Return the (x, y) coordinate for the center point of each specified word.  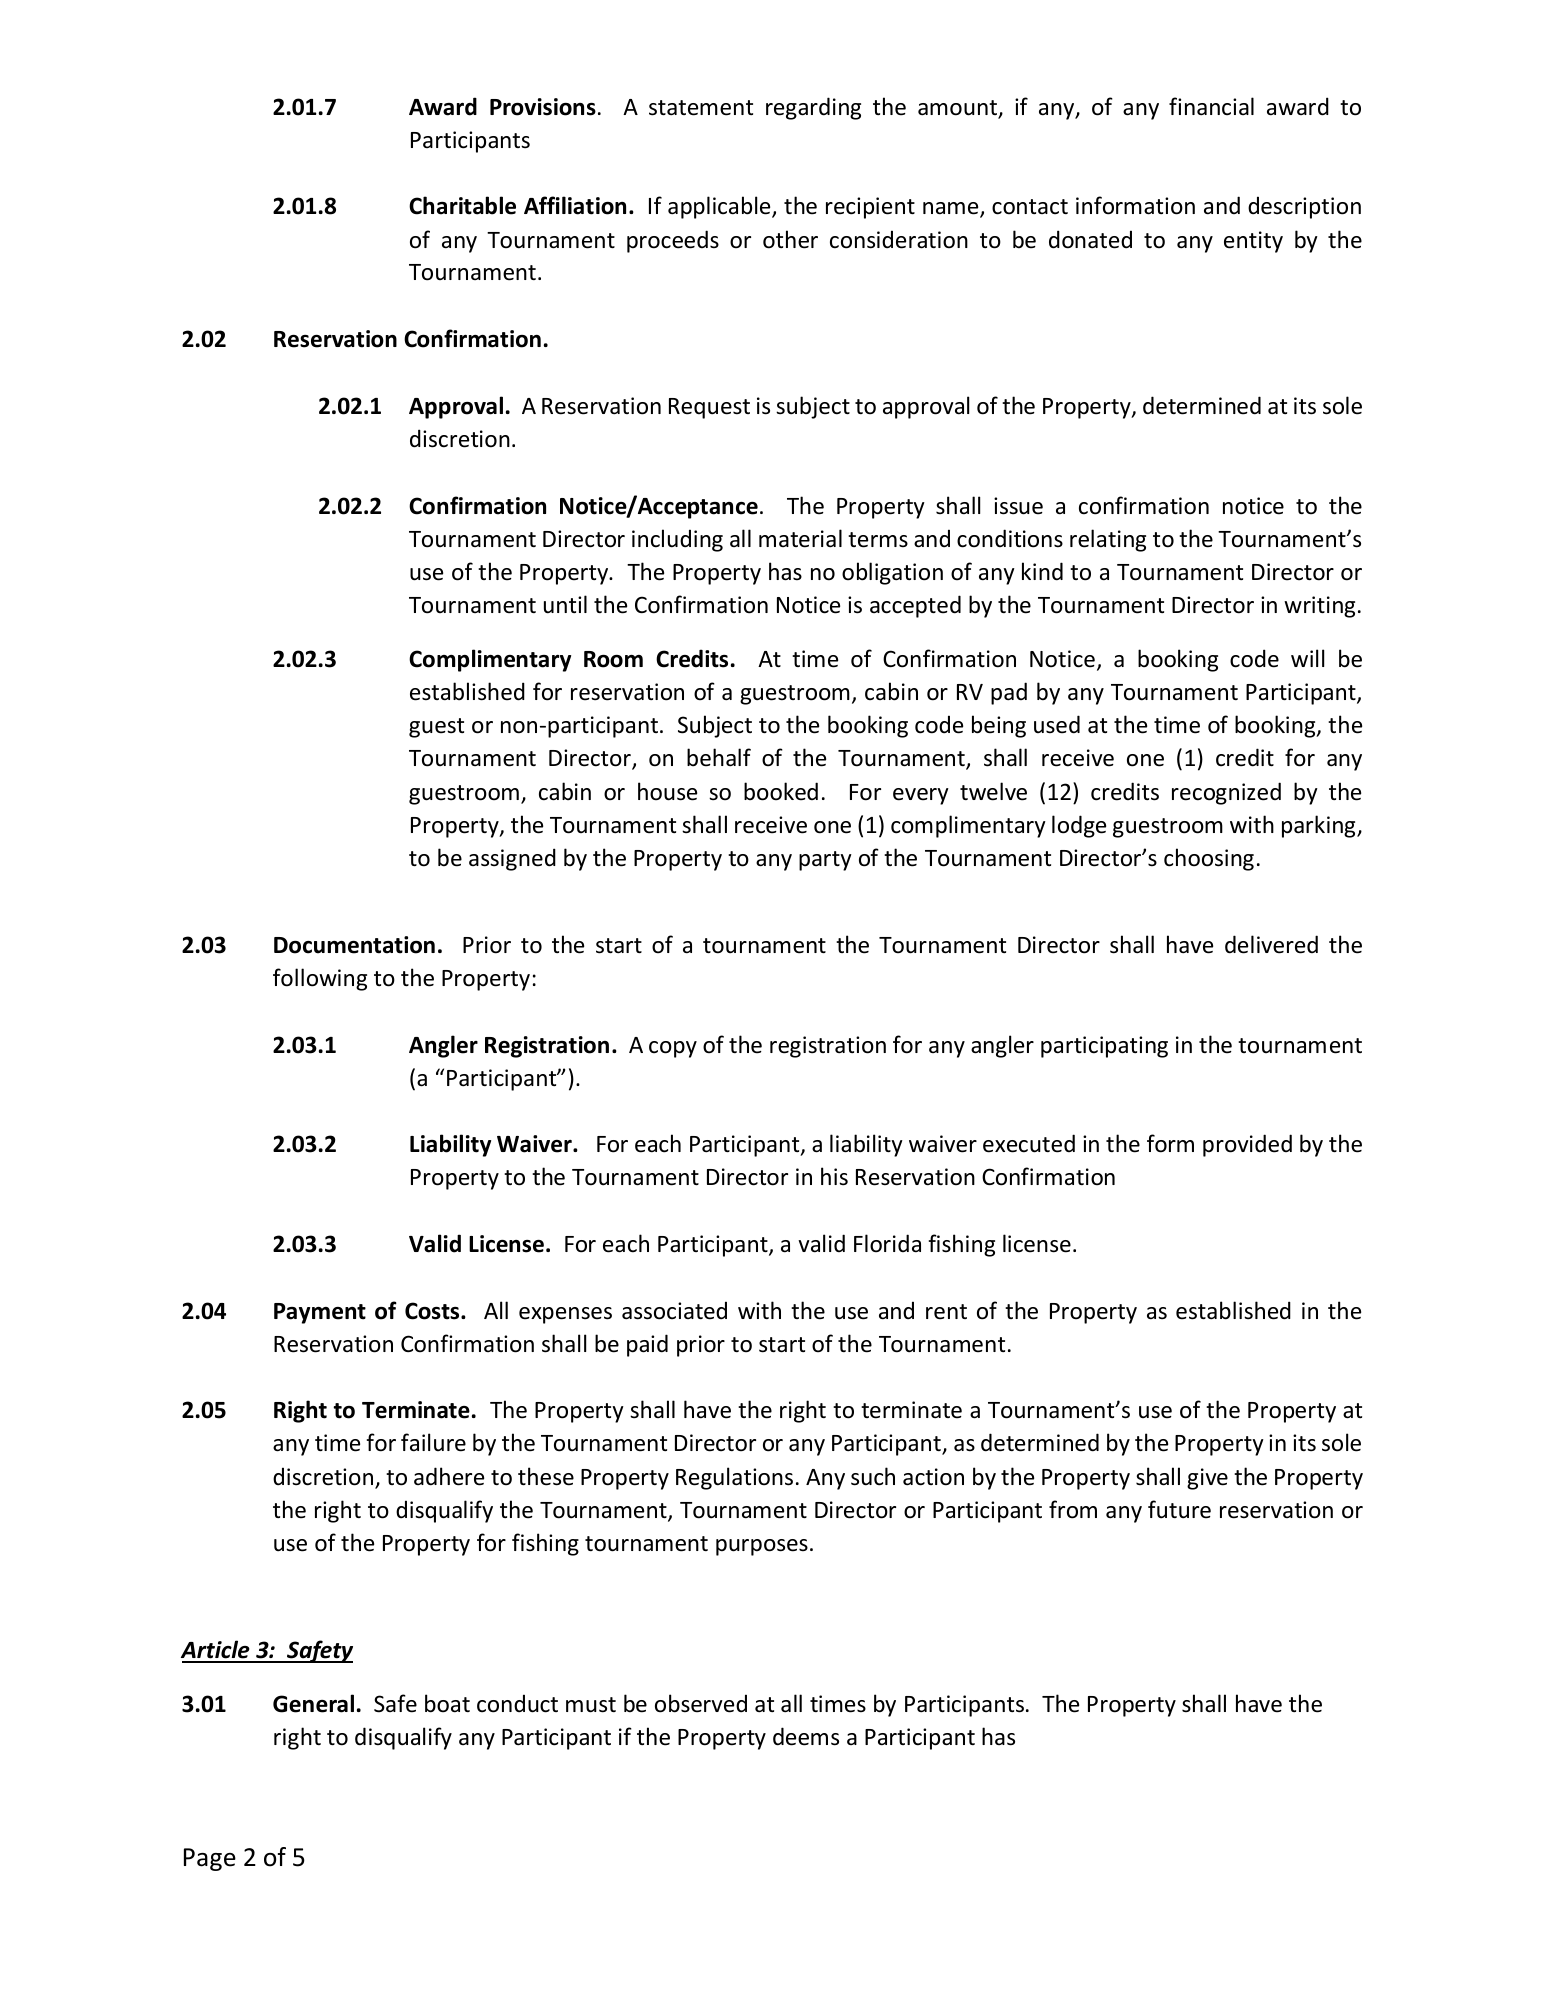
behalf (719, 757)
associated (674, 1310)
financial (1211, 106)
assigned (512, 859)
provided (1247, 1145)
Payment (320, 1313)
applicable (720, 207)
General (313, 1703)
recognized (1226, 793)
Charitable (462, 205)
